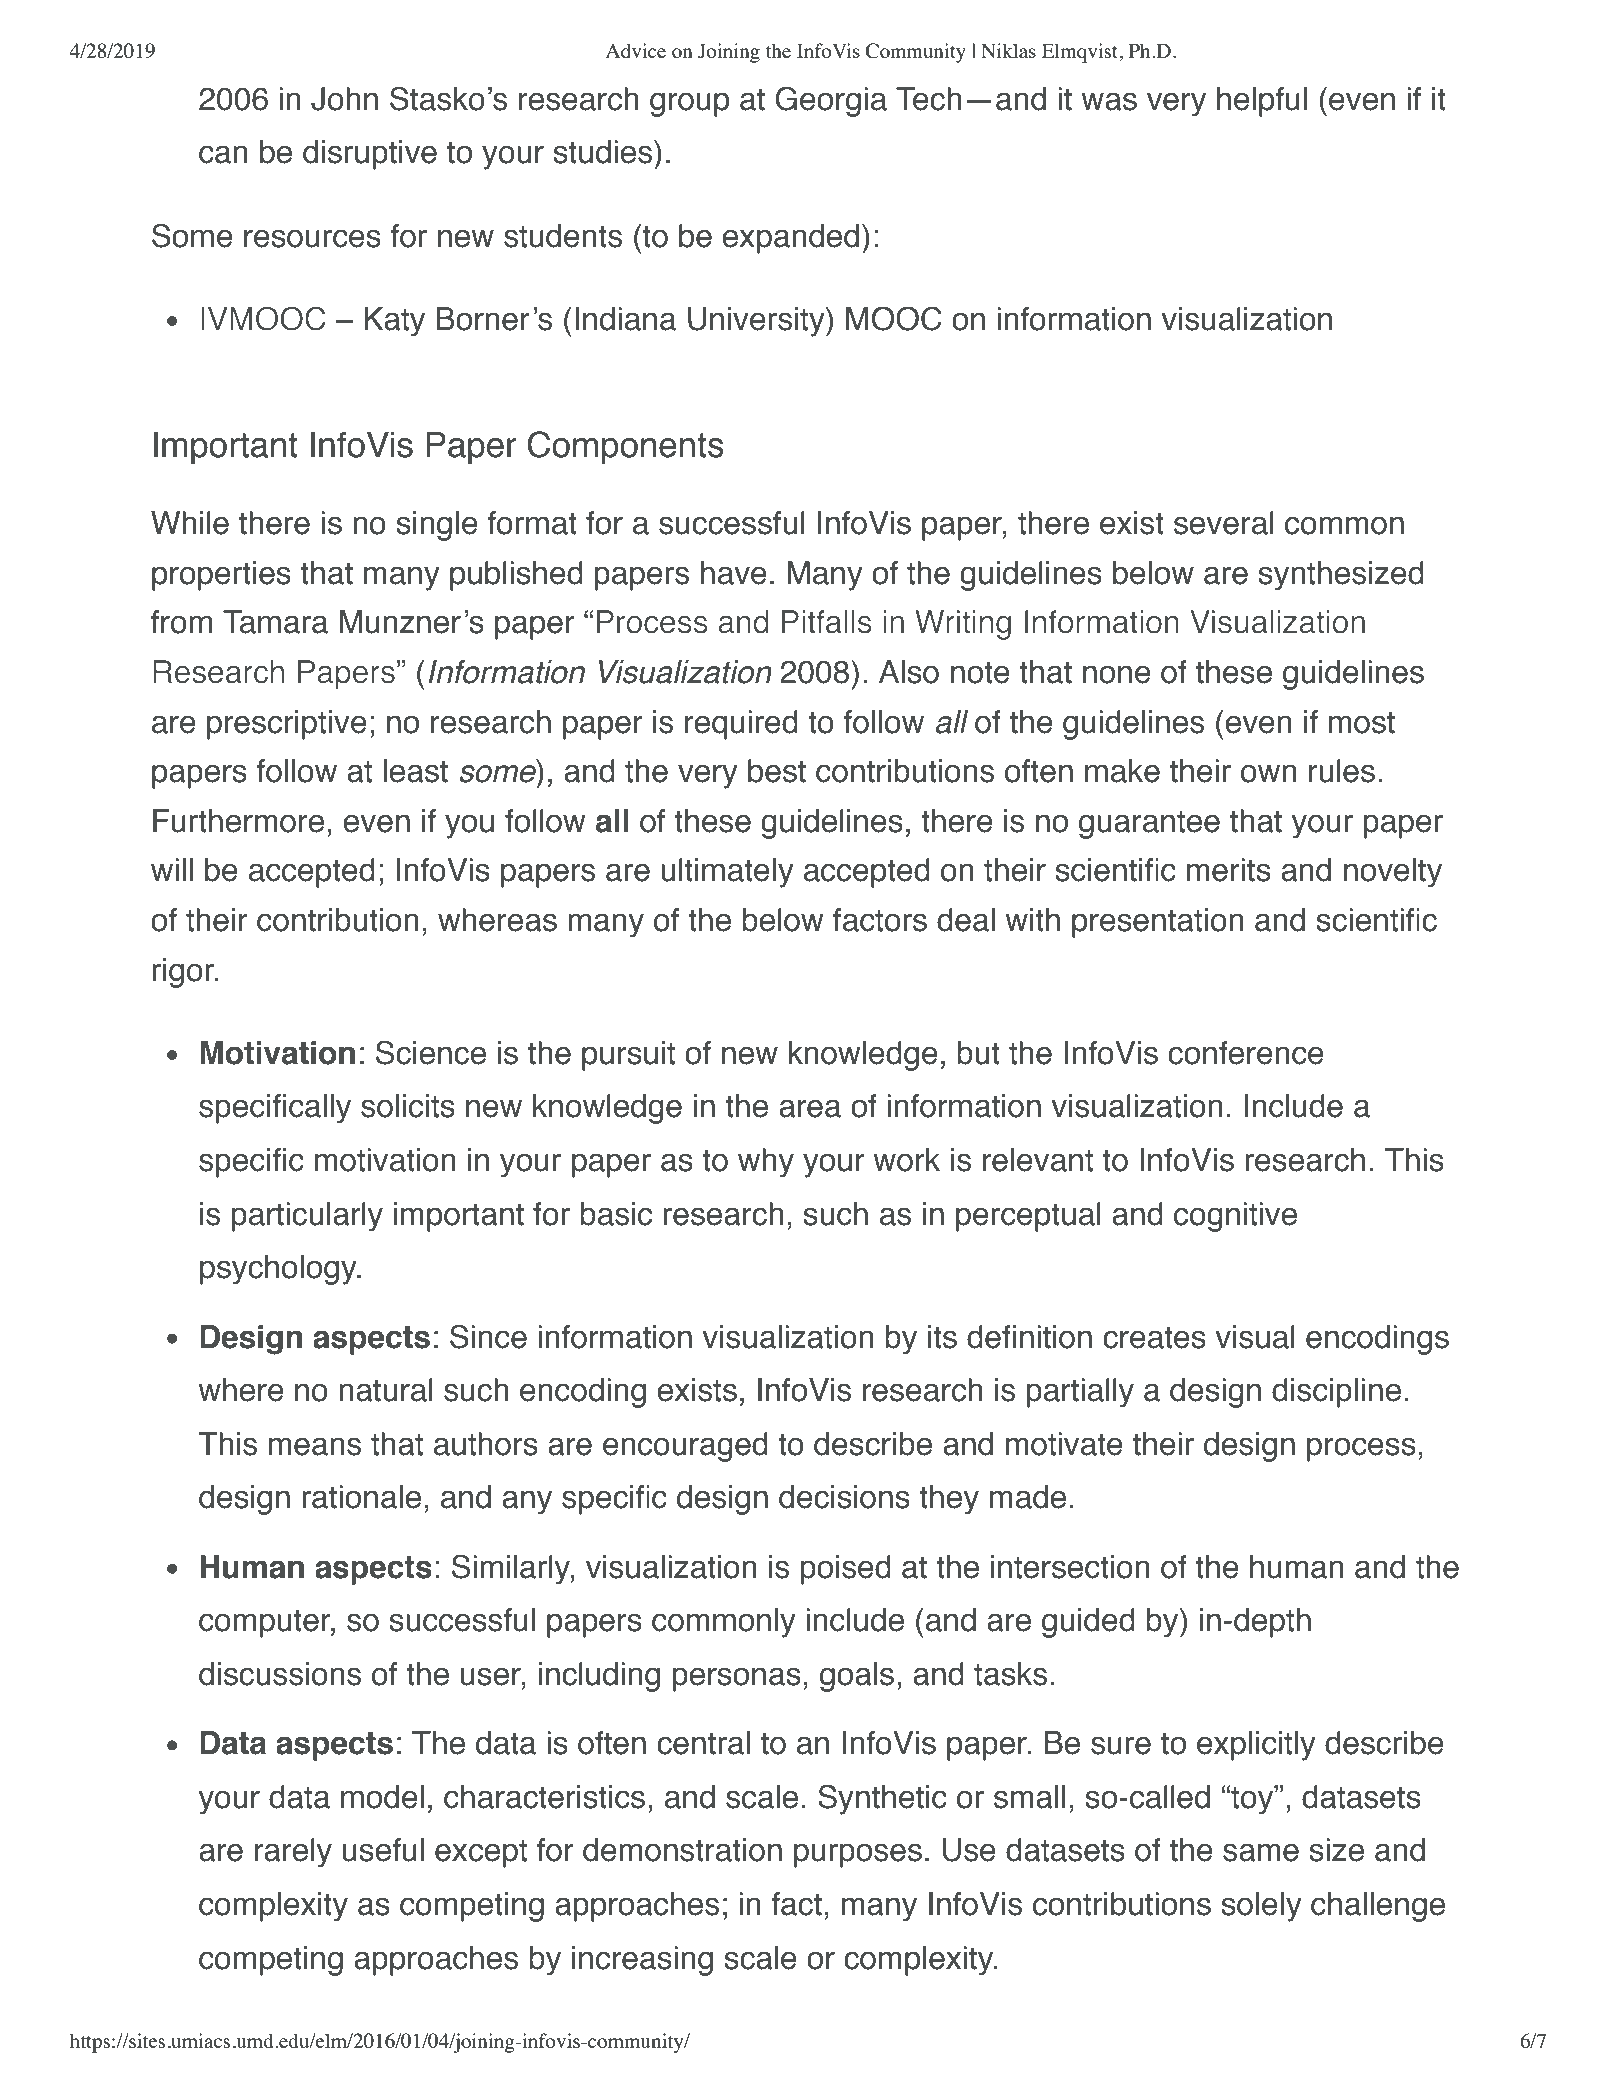 The height and width of the screenshot is (2093, 1617). Describe the element at coordinates (431, 1052) in the screenshot. I see `Science` at that location.
